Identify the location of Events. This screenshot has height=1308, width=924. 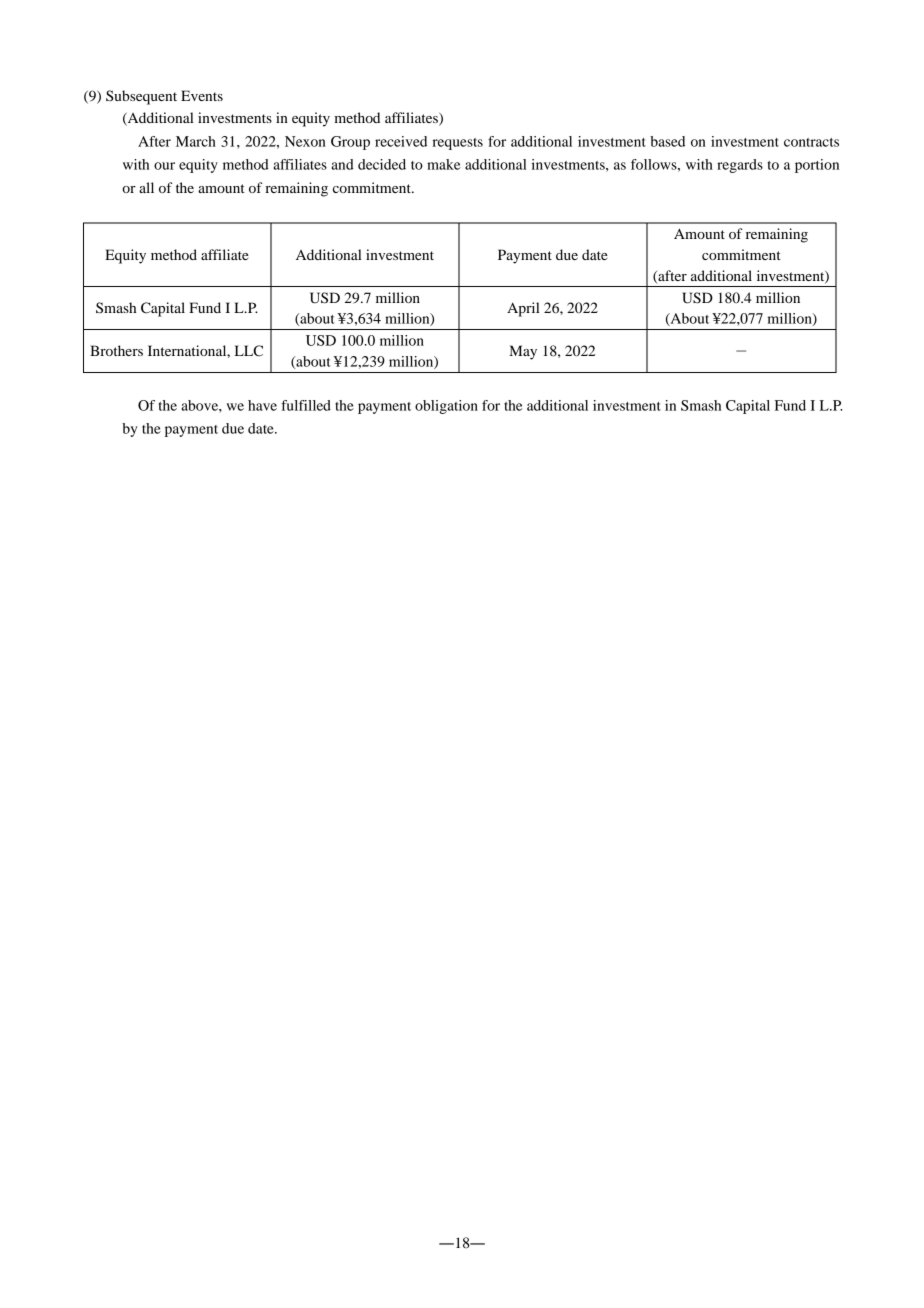
(202, 95).
